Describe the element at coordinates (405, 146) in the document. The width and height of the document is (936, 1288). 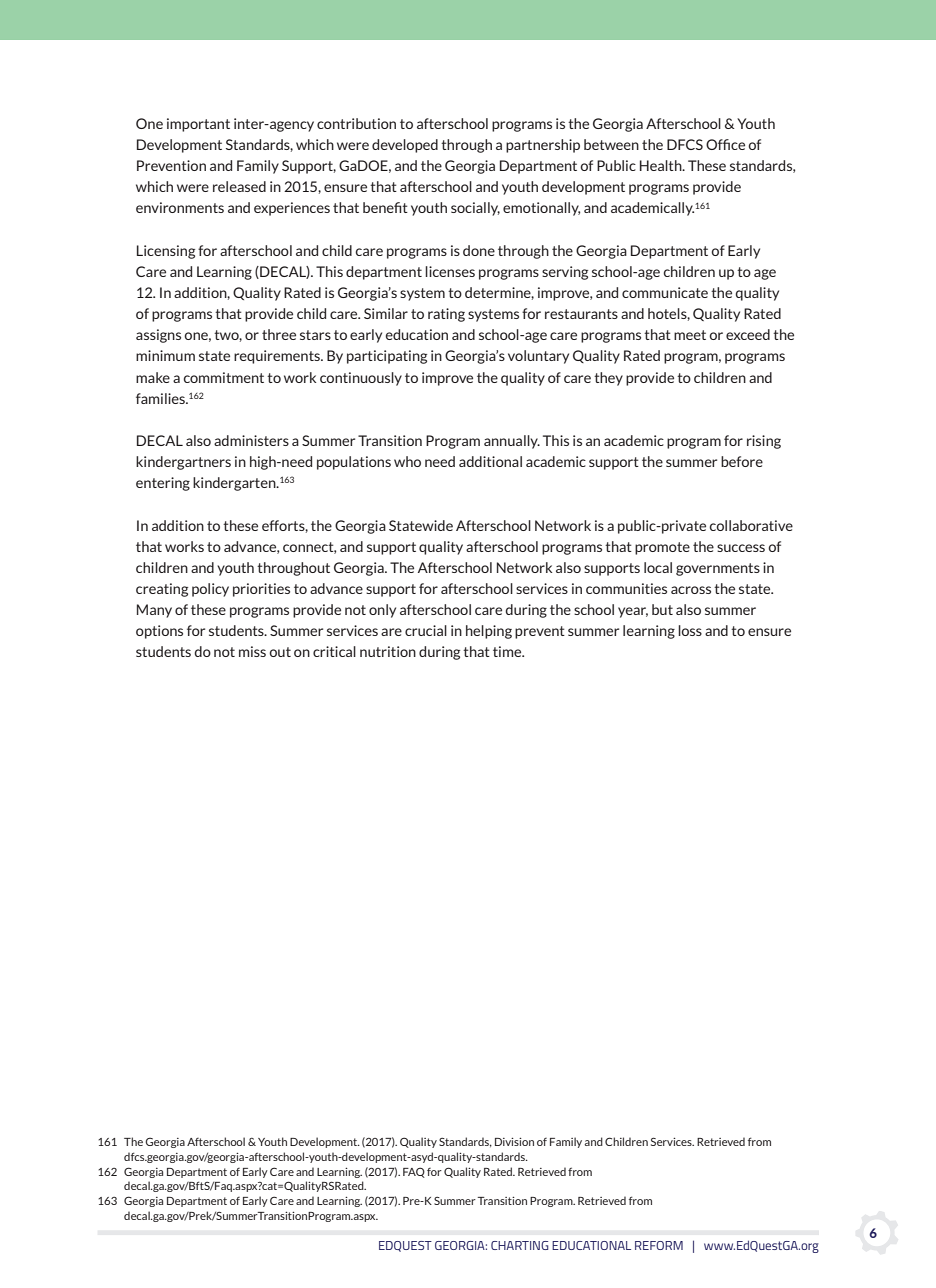
I see `developed` at that location.
